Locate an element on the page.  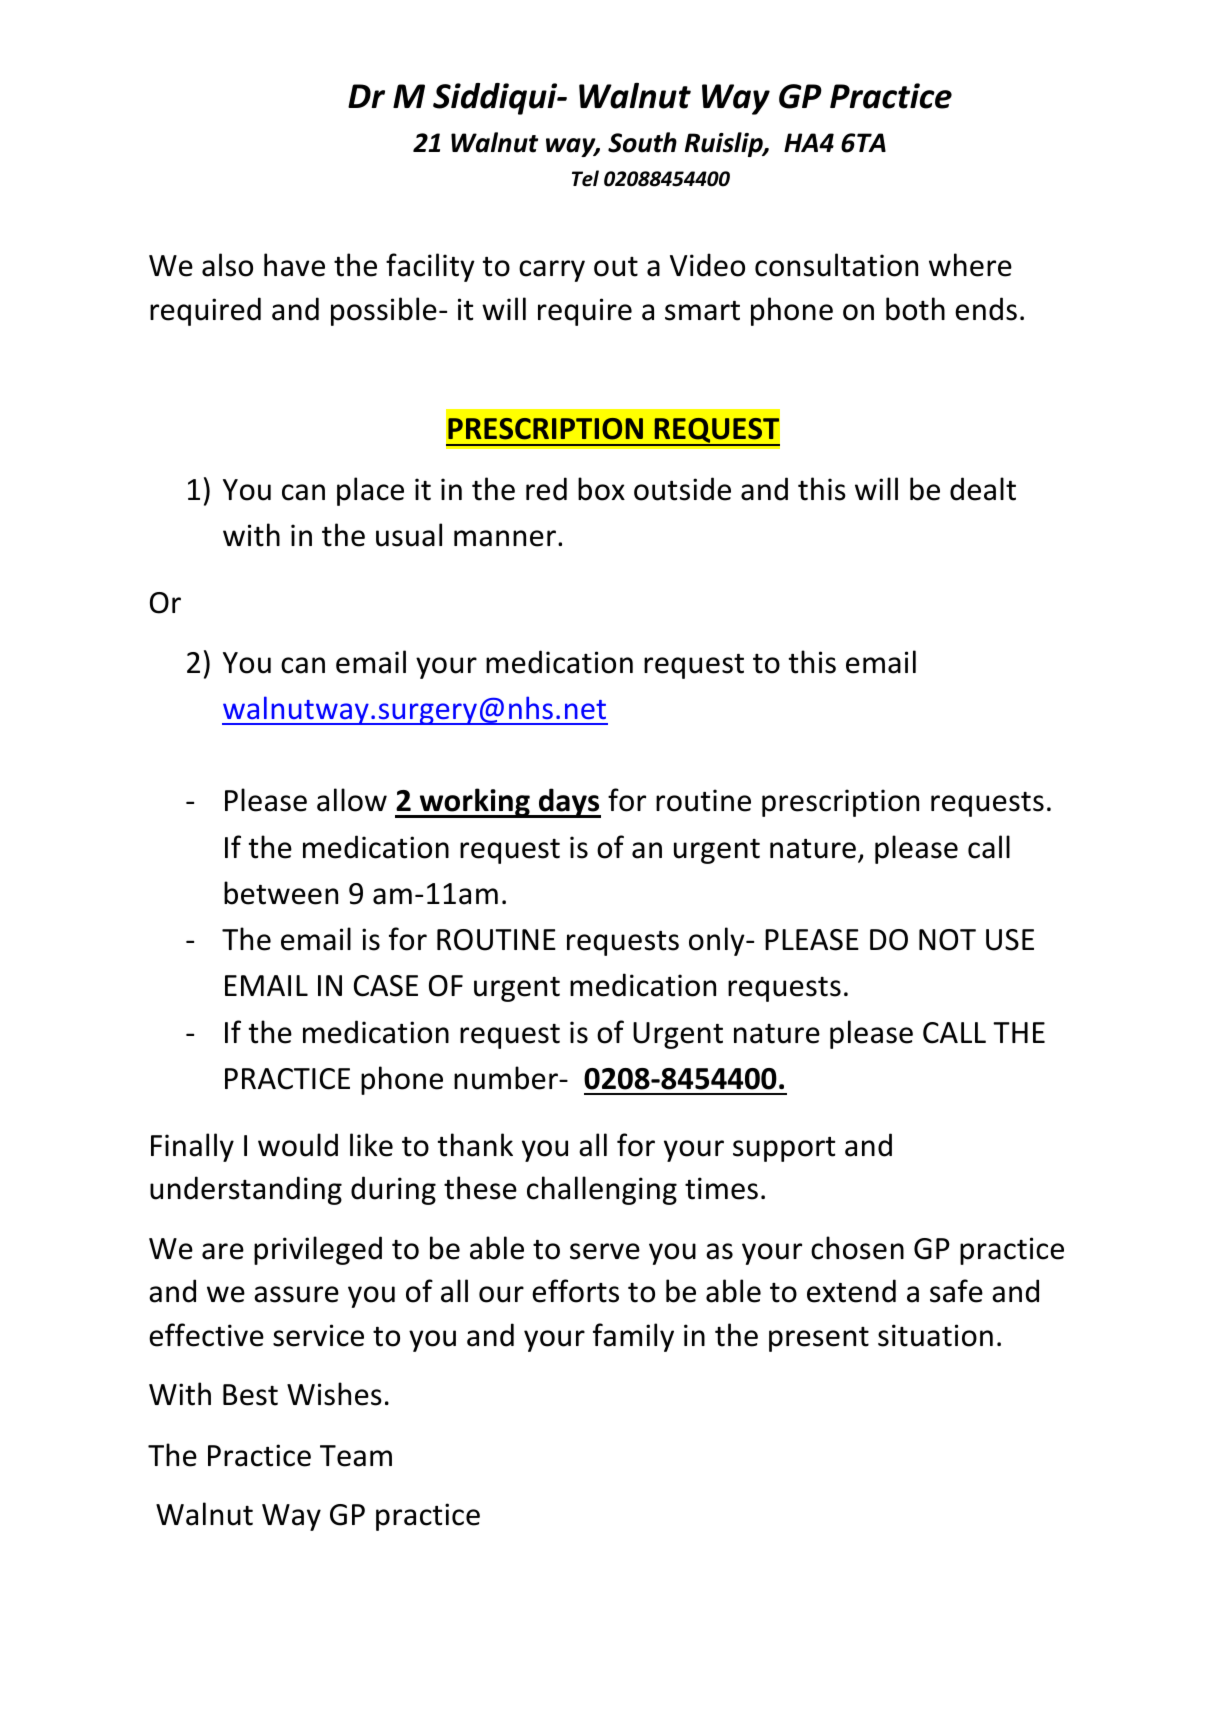
where is located at coordinates (970, 265).
